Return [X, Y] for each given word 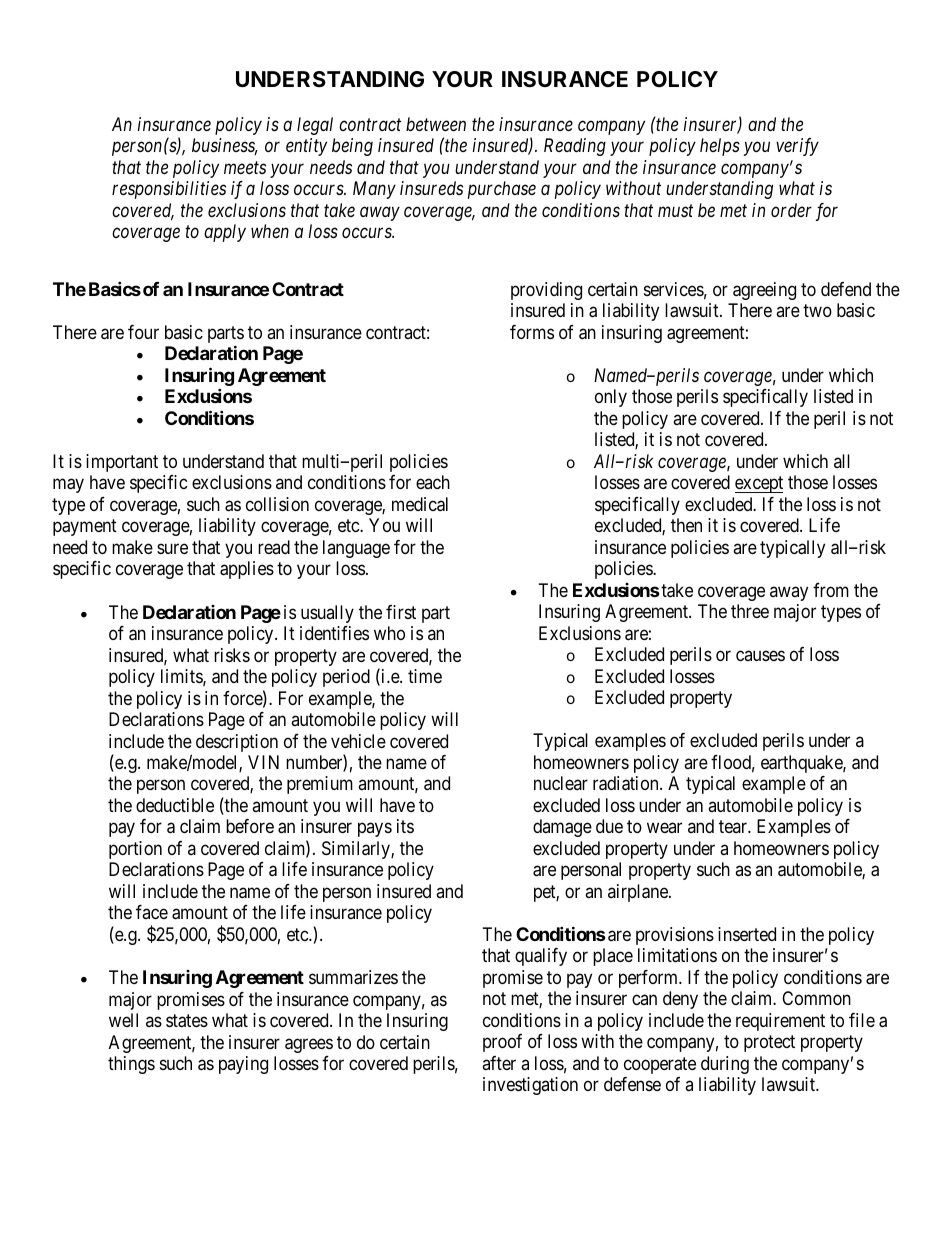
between [436, 124]
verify [797, 147]
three [750, 611]
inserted [747, 934]
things [131, 1065]
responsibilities [169, 190]
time [425, 676]
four [143, 332]
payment [85, 528]
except [759, 484]
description [237, 743]
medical [420, 504]
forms [532, 332]
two [817, 310]
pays [375, 830]
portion [135, 850]
